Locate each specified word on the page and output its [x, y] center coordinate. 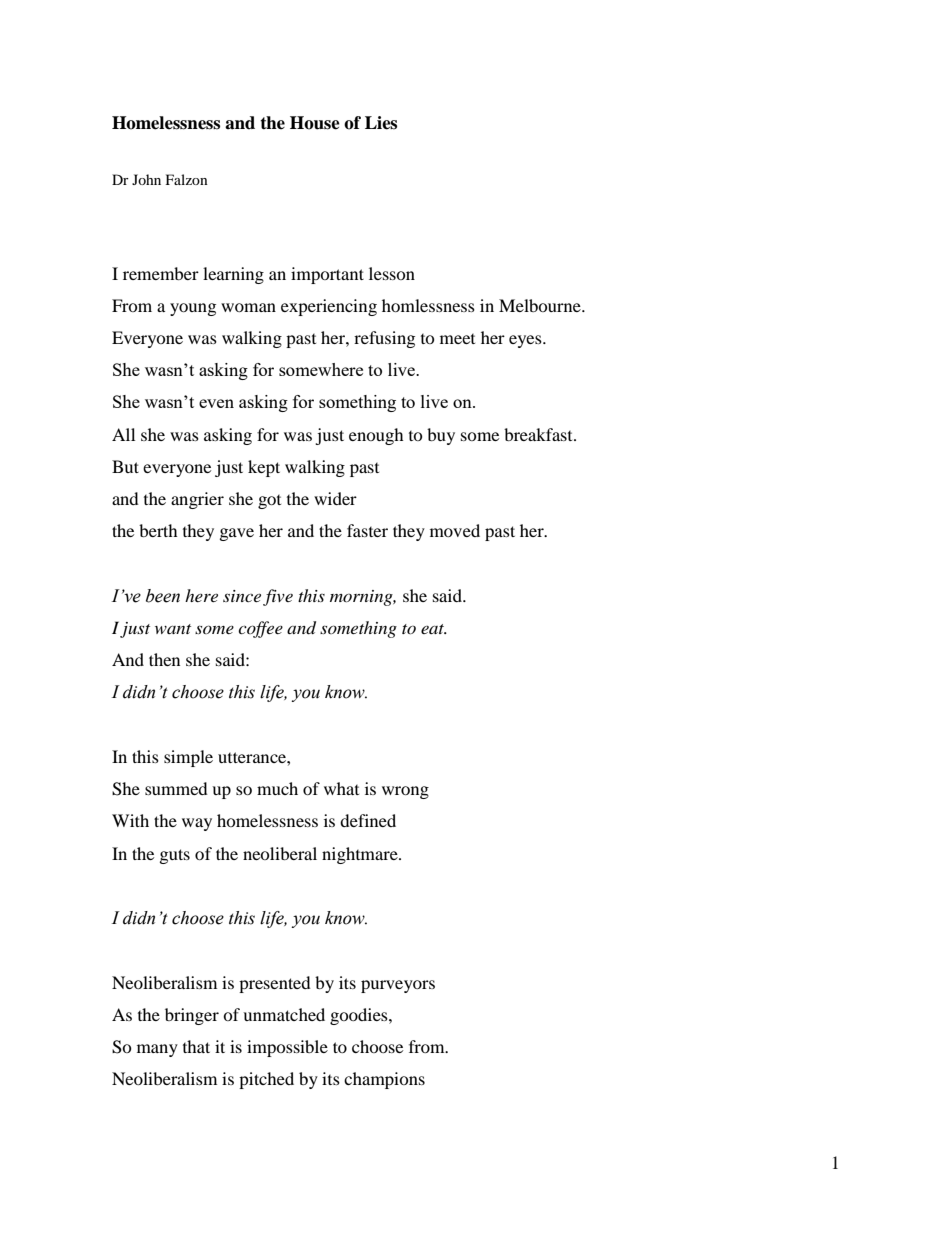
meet [457, 339]
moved [455, 530]
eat [434, 629]
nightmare [361, 855]
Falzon [187, 179]
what [341, 788]
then [164, 659]
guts [175, 856]
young [193, 309]
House [315, 123]
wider [335, 498]
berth [158, 530]
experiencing [329, 307]
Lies [381, 123]
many [157, 1050]
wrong [405, 792]
